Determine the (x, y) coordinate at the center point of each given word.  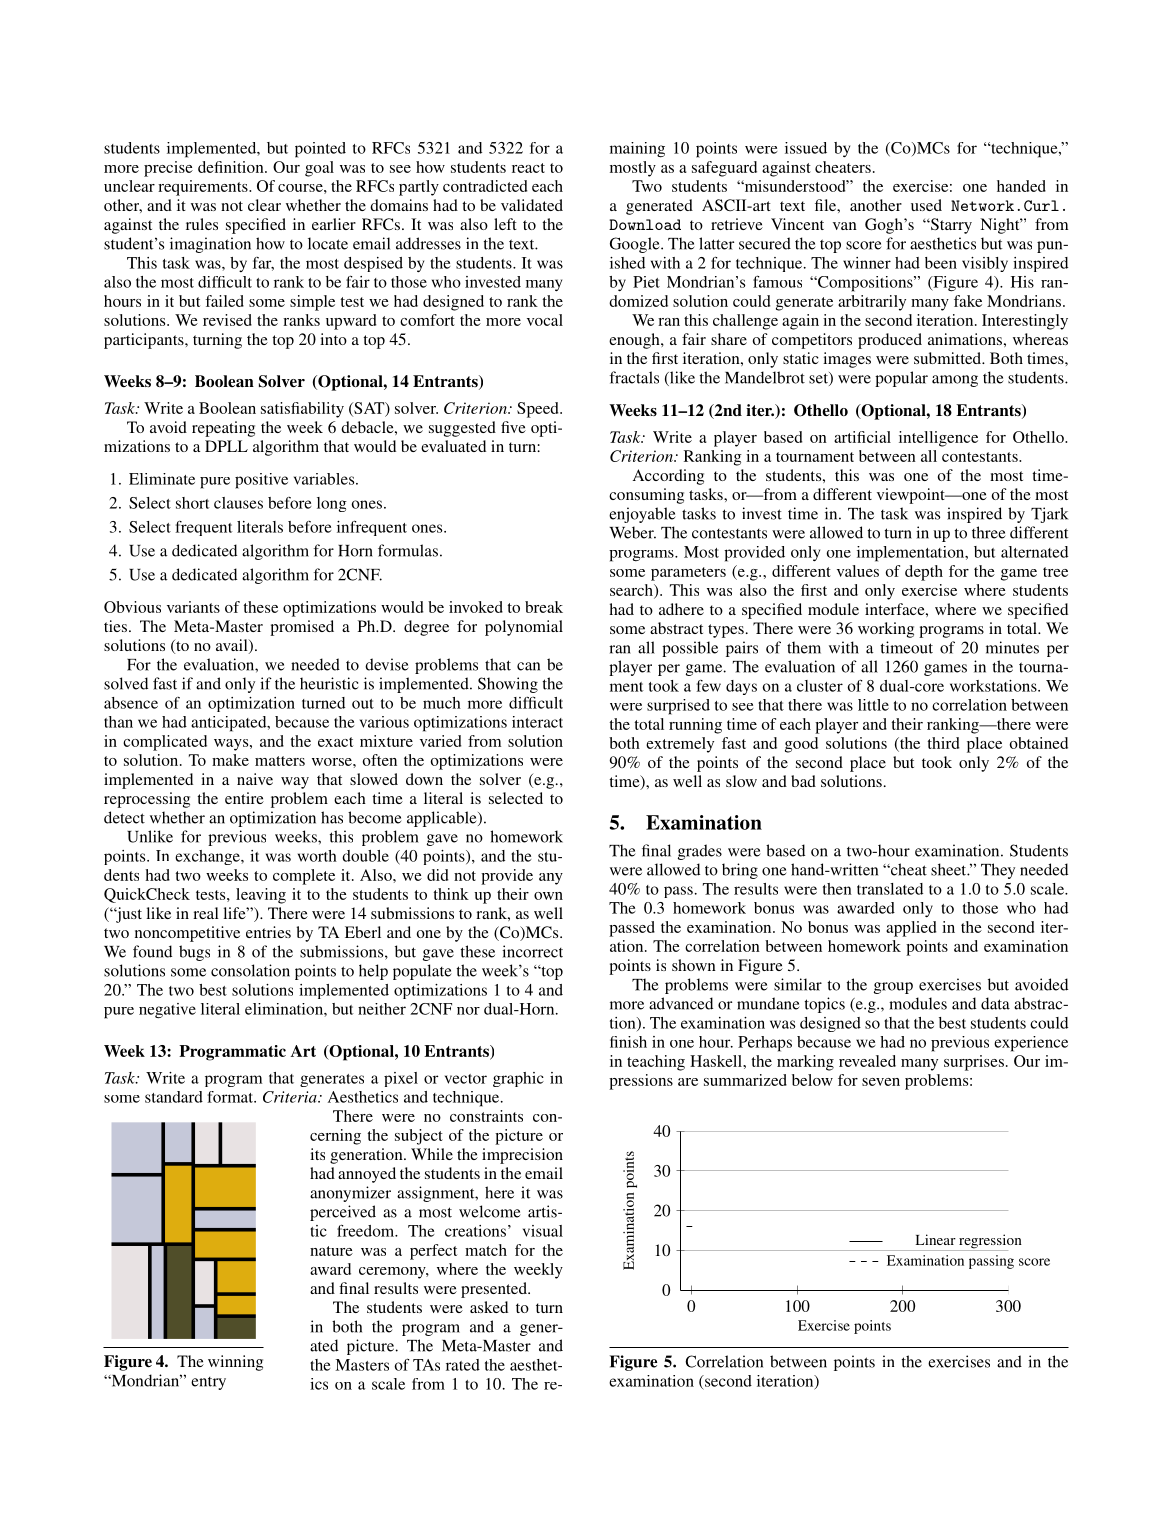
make (230, 760)
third (943, 743)
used (926, 205)
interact (537, 722)
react (528, 168)
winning (235, 1363)
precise (168, 169)
